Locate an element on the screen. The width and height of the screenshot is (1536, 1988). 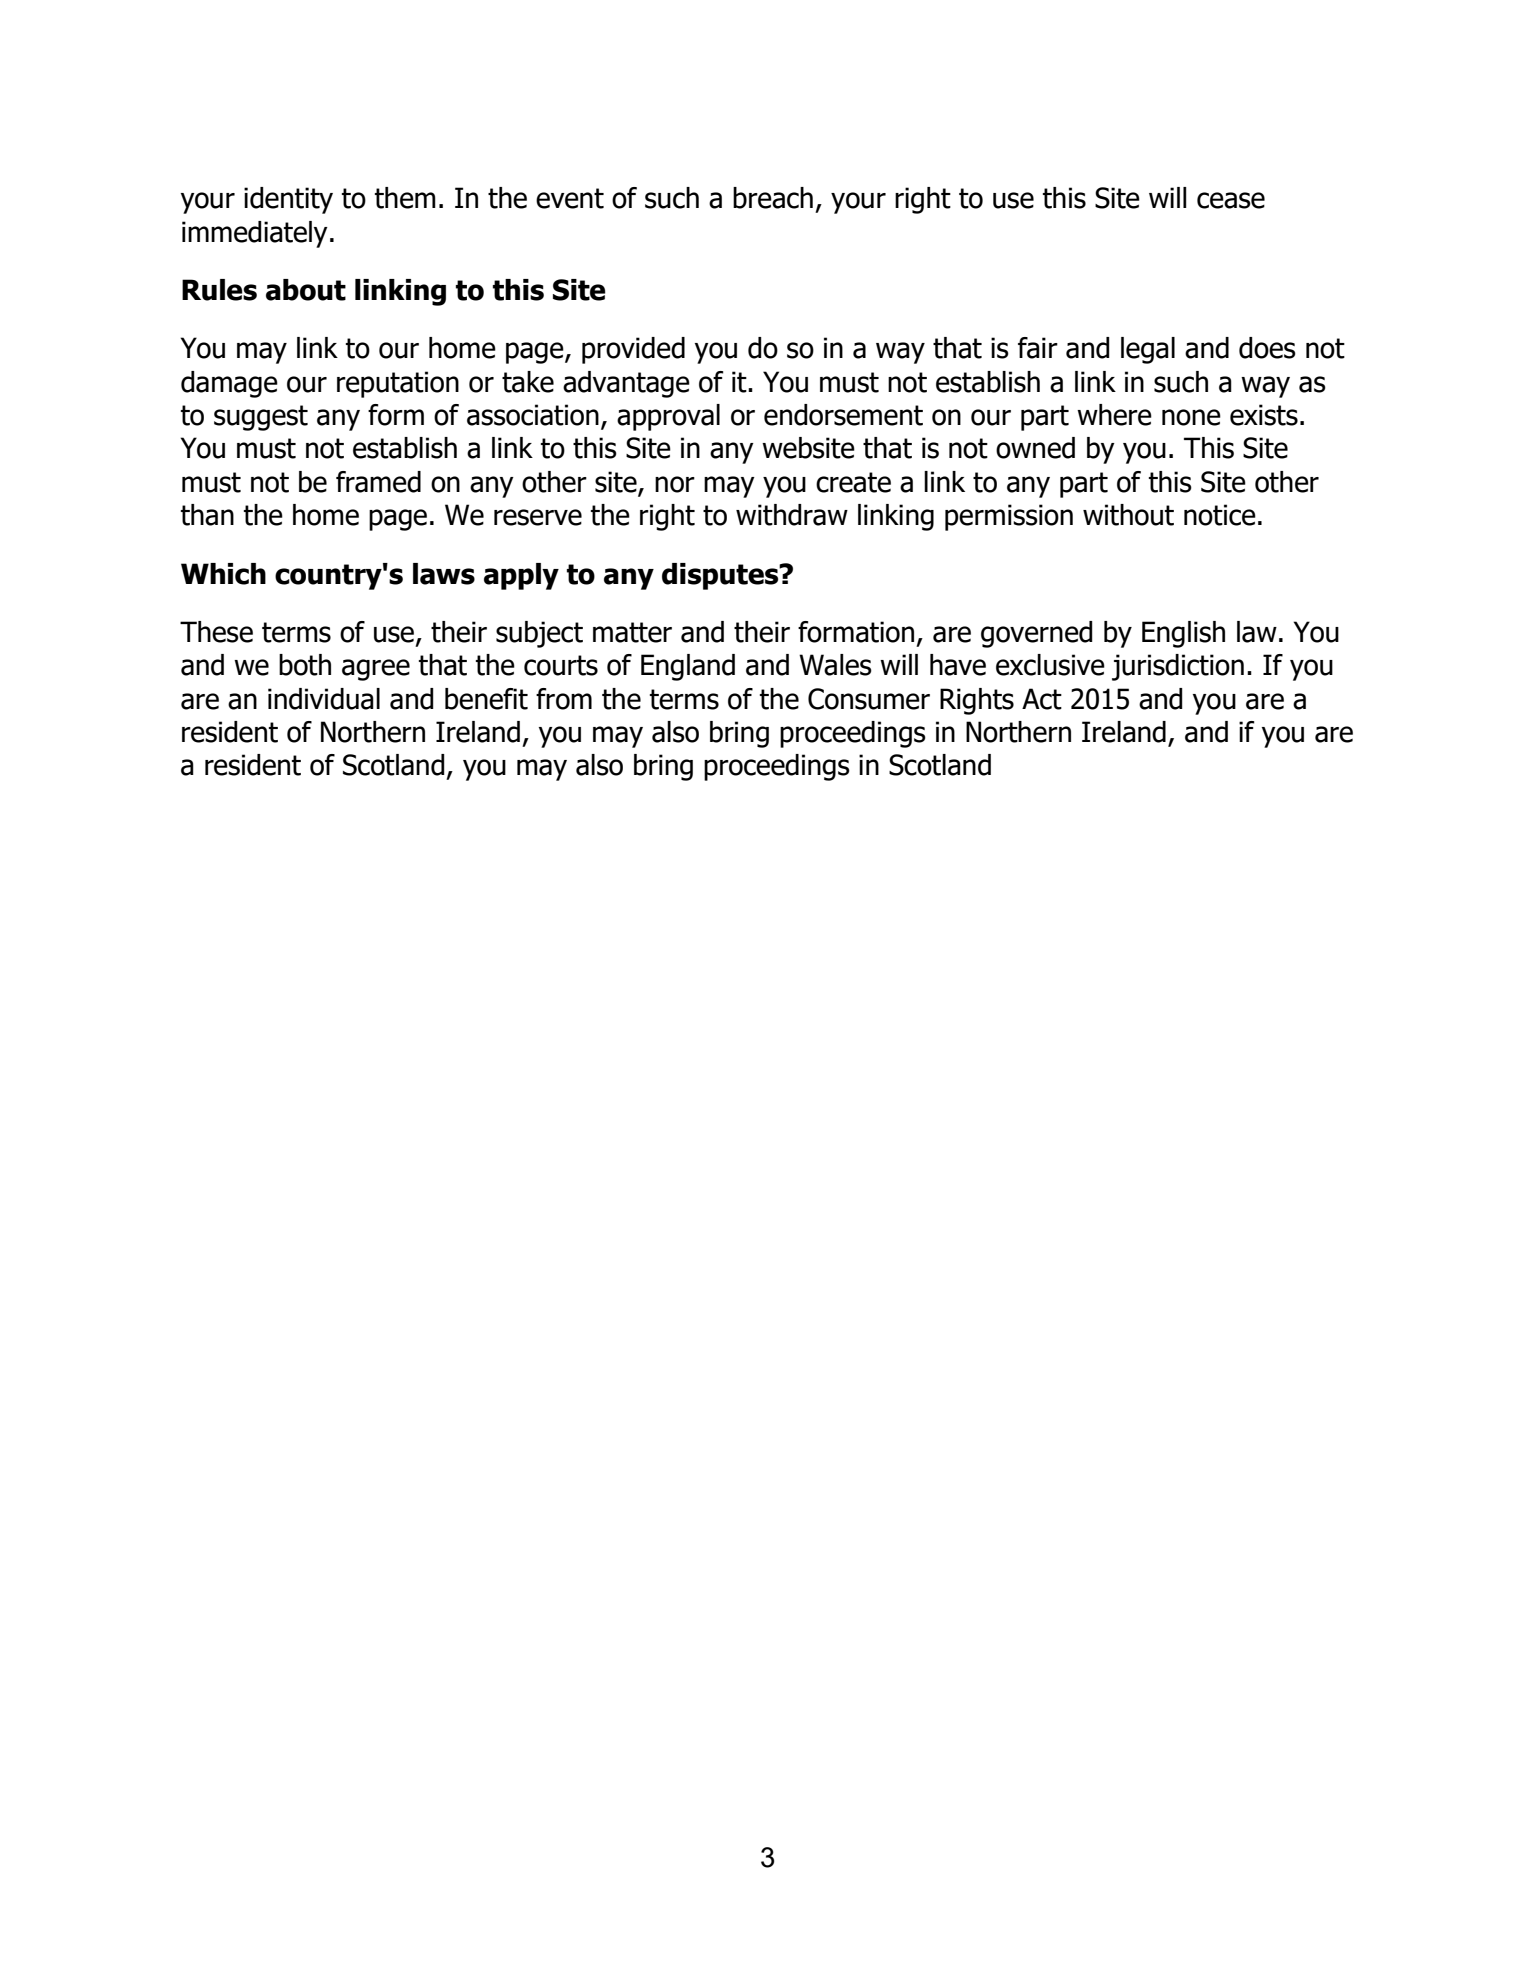
England is located at coordinates (688, 667).
